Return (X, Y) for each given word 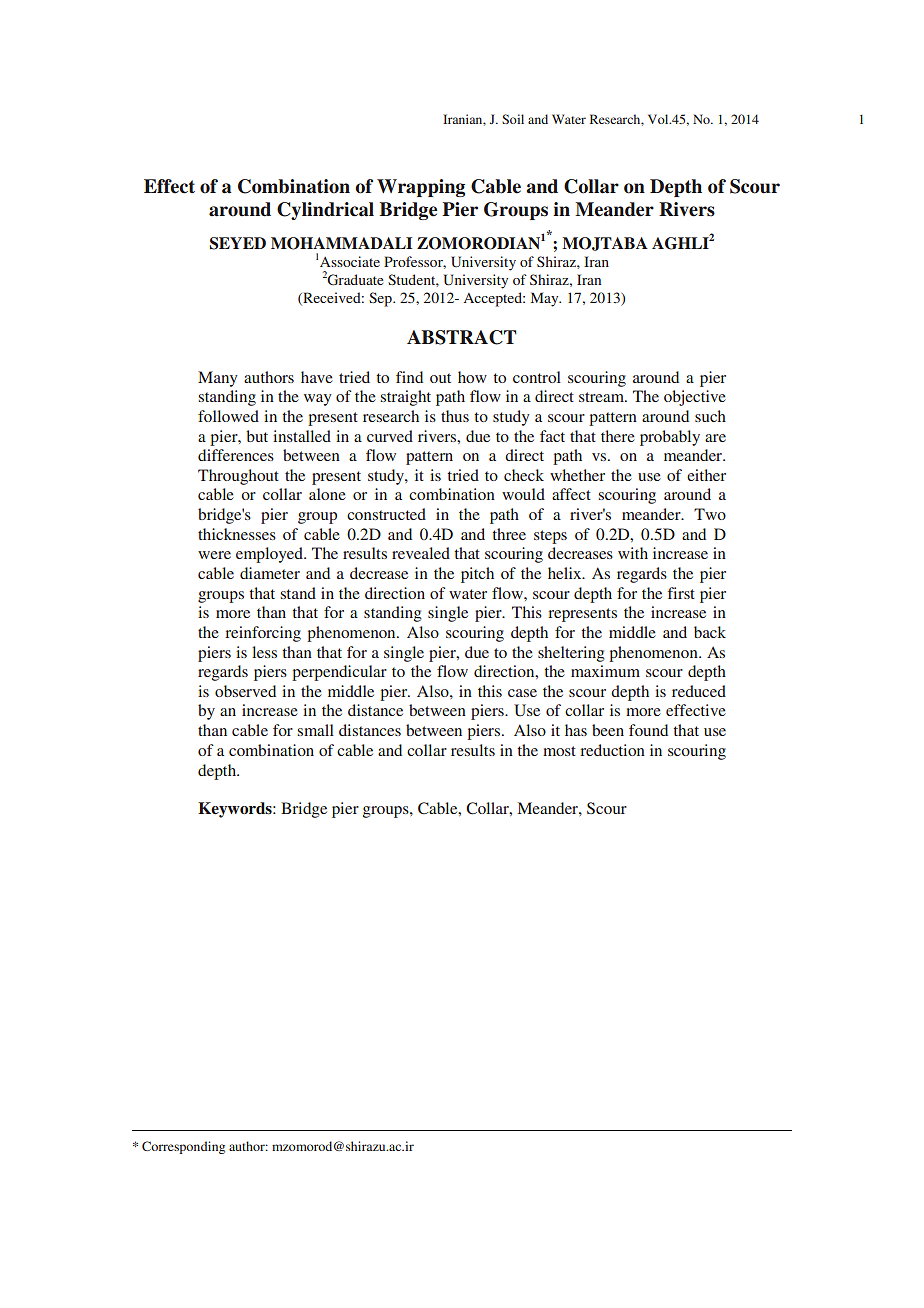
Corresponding (183, 1147)
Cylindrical (325, 211)
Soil (513, 119)
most (559, 751)
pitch (477, 575)
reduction (612, 750)
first (681, 593)
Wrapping (421, 188)
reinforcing (263, 634)
